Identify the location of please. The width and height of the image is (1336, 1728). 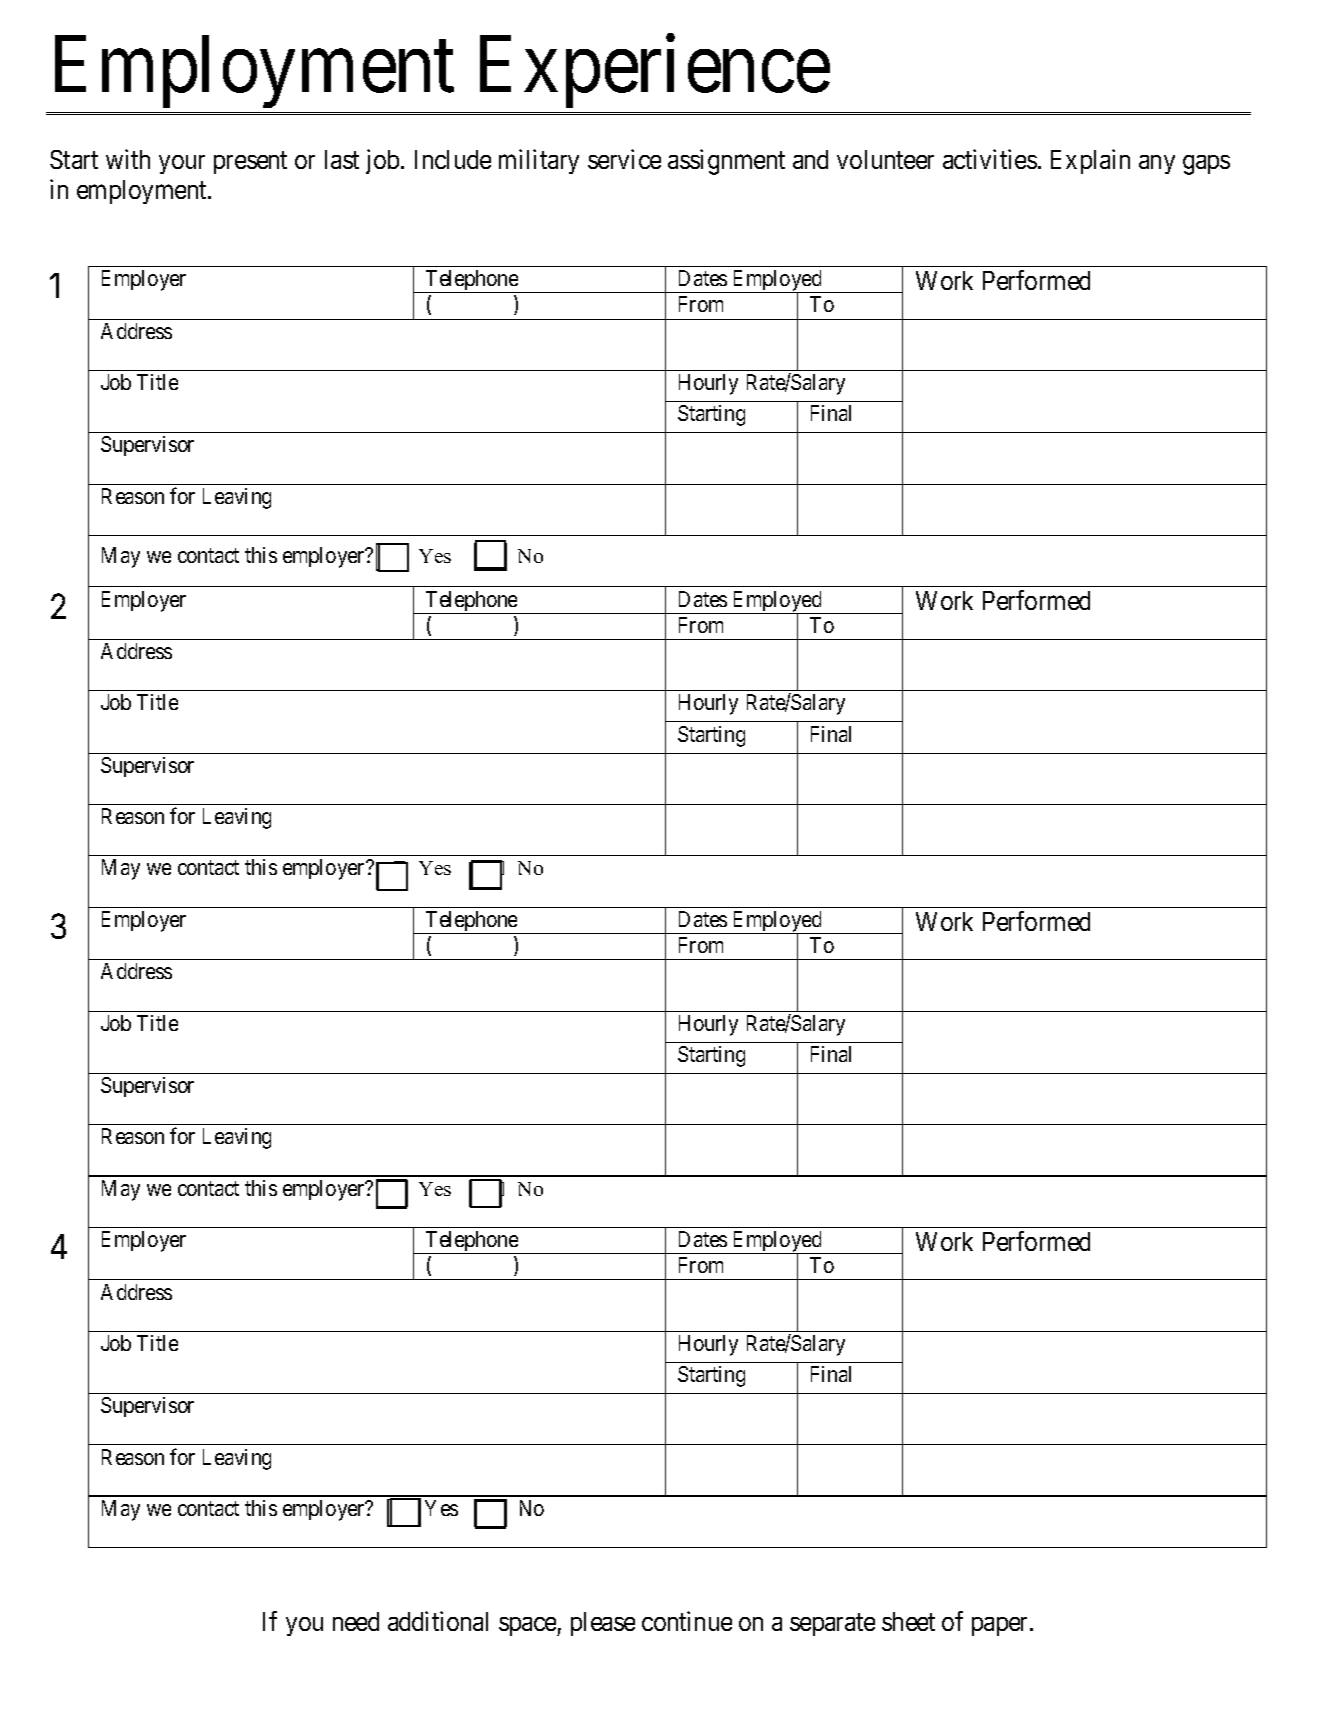
(603, 1624).
